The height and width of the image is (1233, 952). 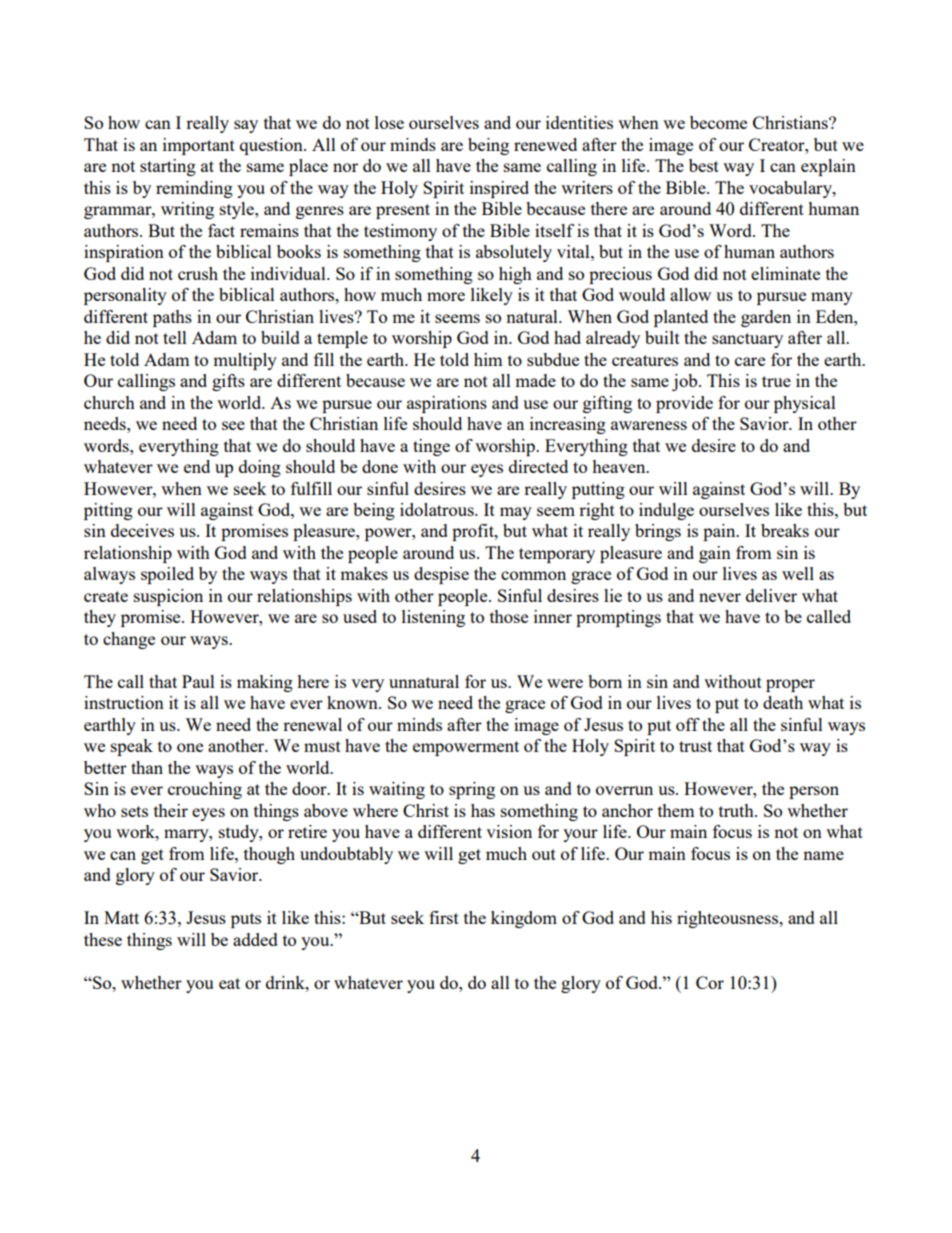 What do you see at coordinates (199, 146) in the image?
I see `important` at bounding box center [199, 146].
